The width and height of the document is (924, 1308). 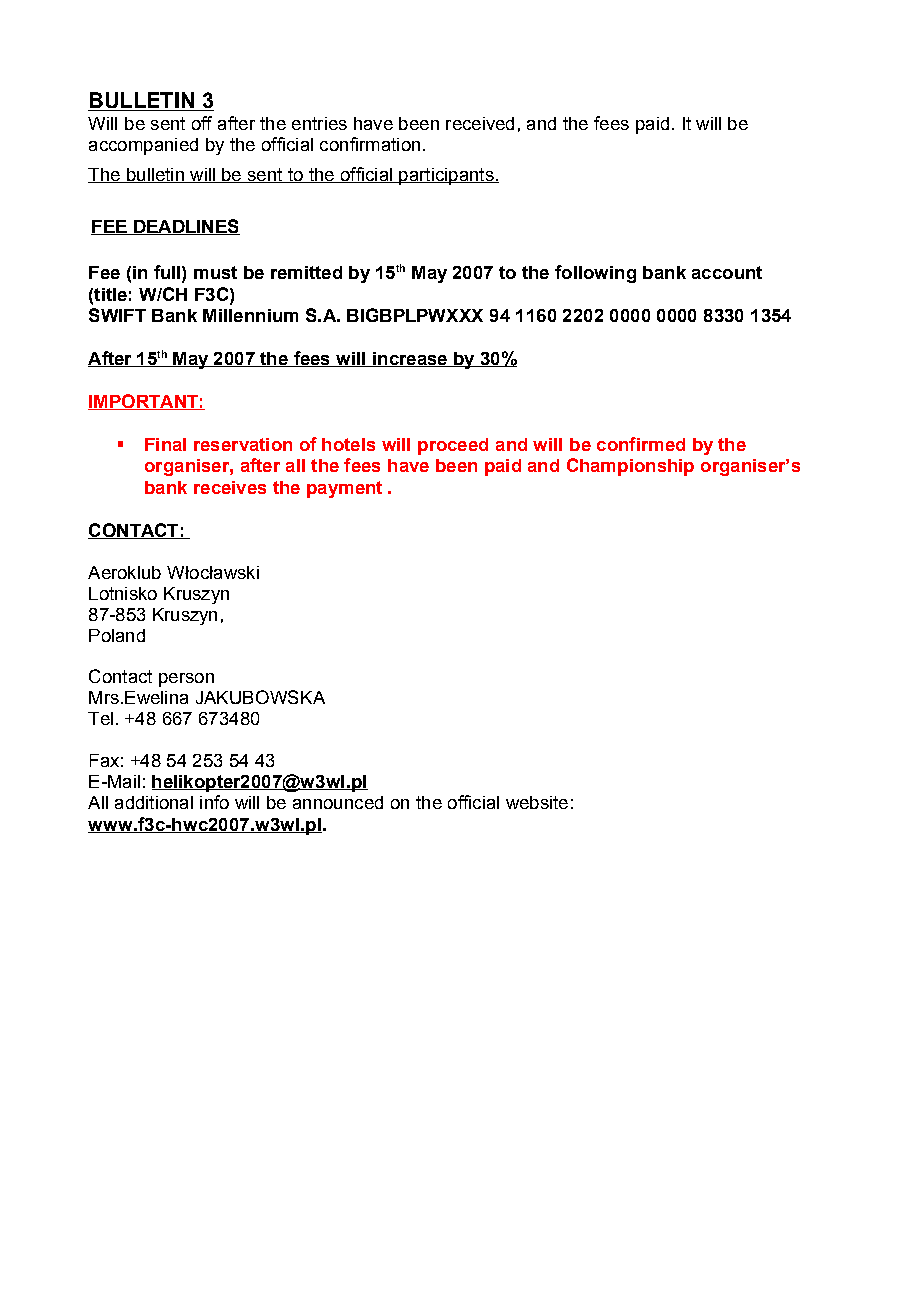 What do you see at coordinates (165, 444) in the document?
I see `Final` at bounding box center [165, 444].
